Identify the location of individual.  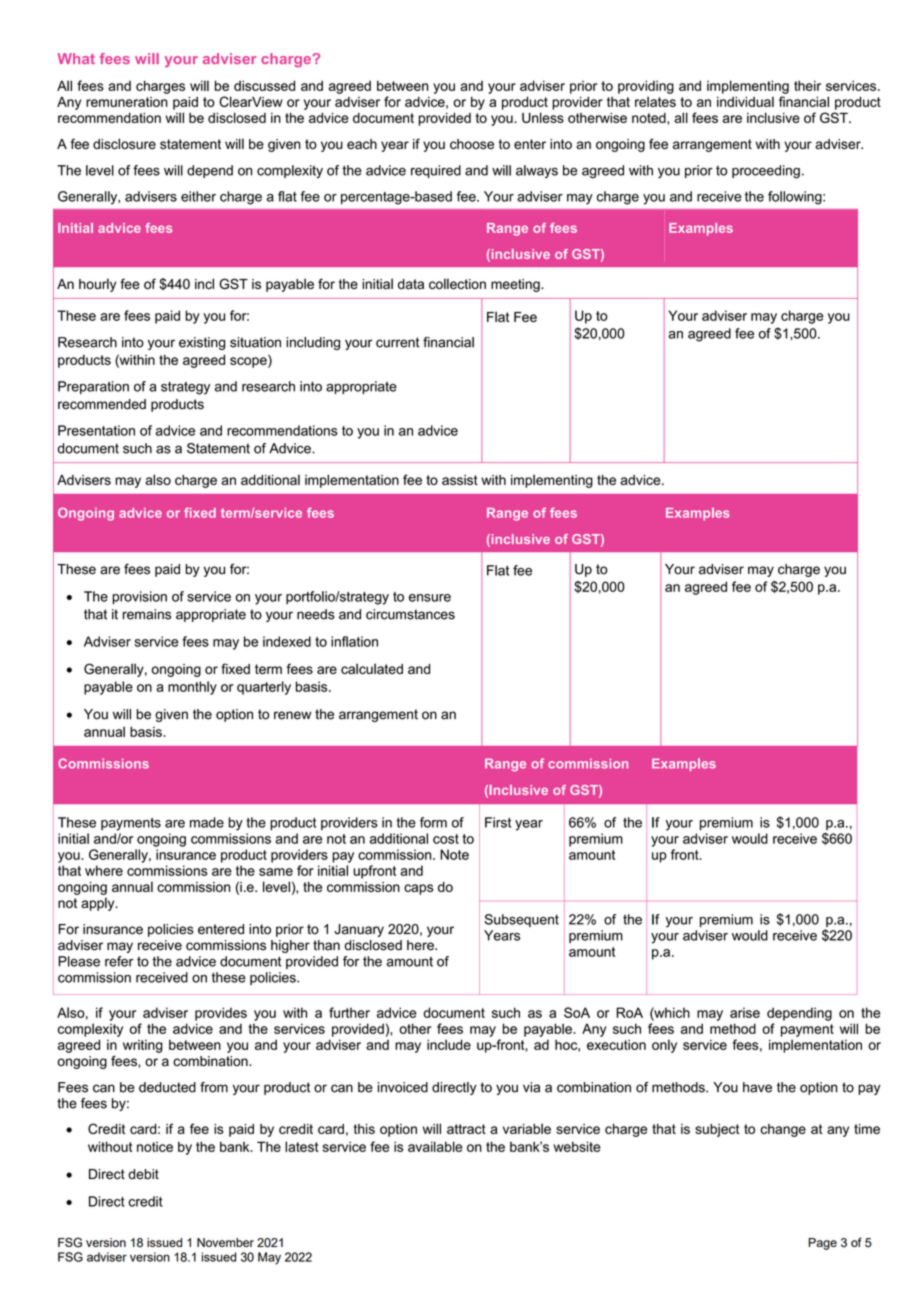
(745, 101).
